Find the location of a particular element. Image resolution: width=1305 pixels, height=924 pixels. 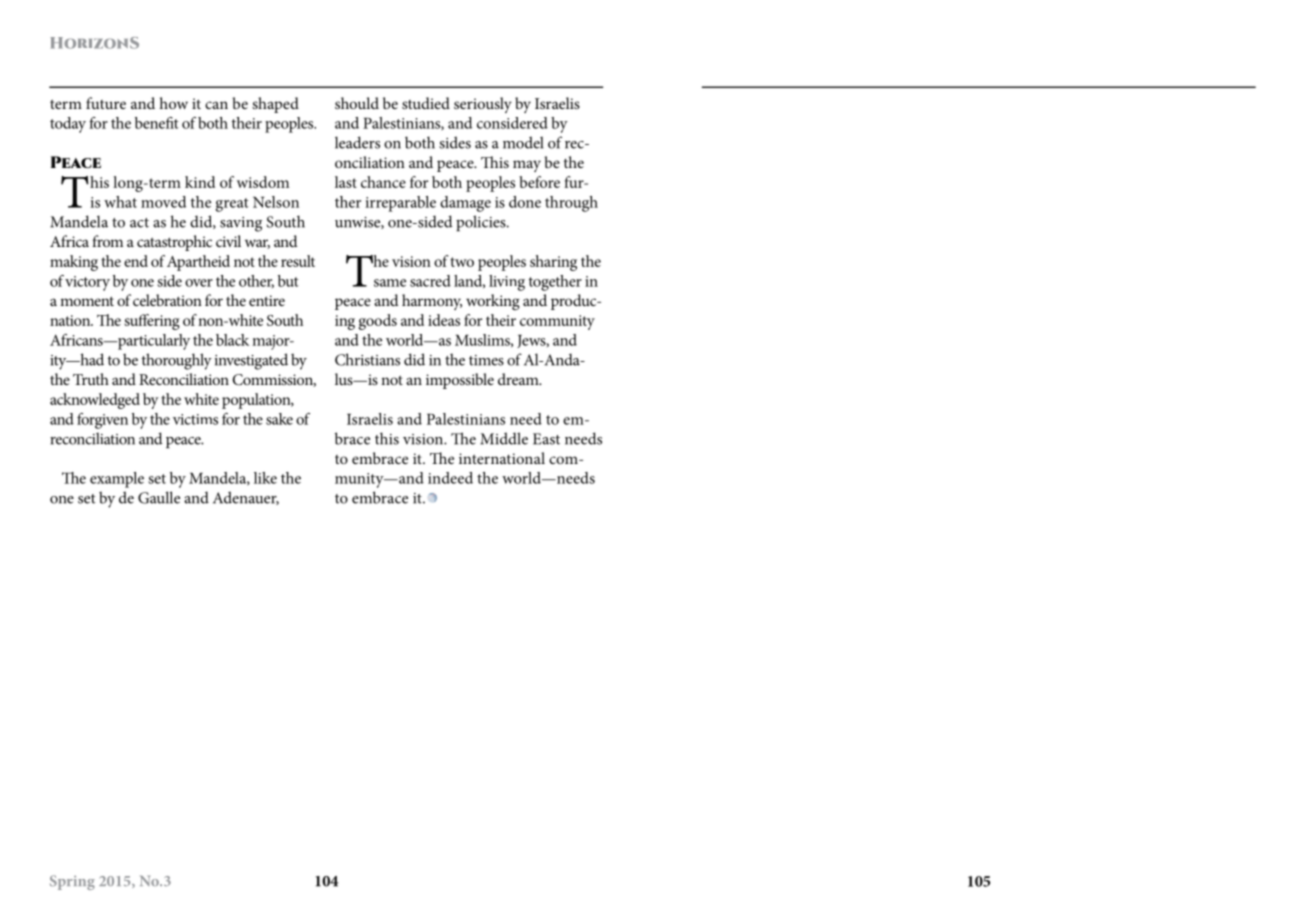

Middle is located at coordinates (504, 438).
